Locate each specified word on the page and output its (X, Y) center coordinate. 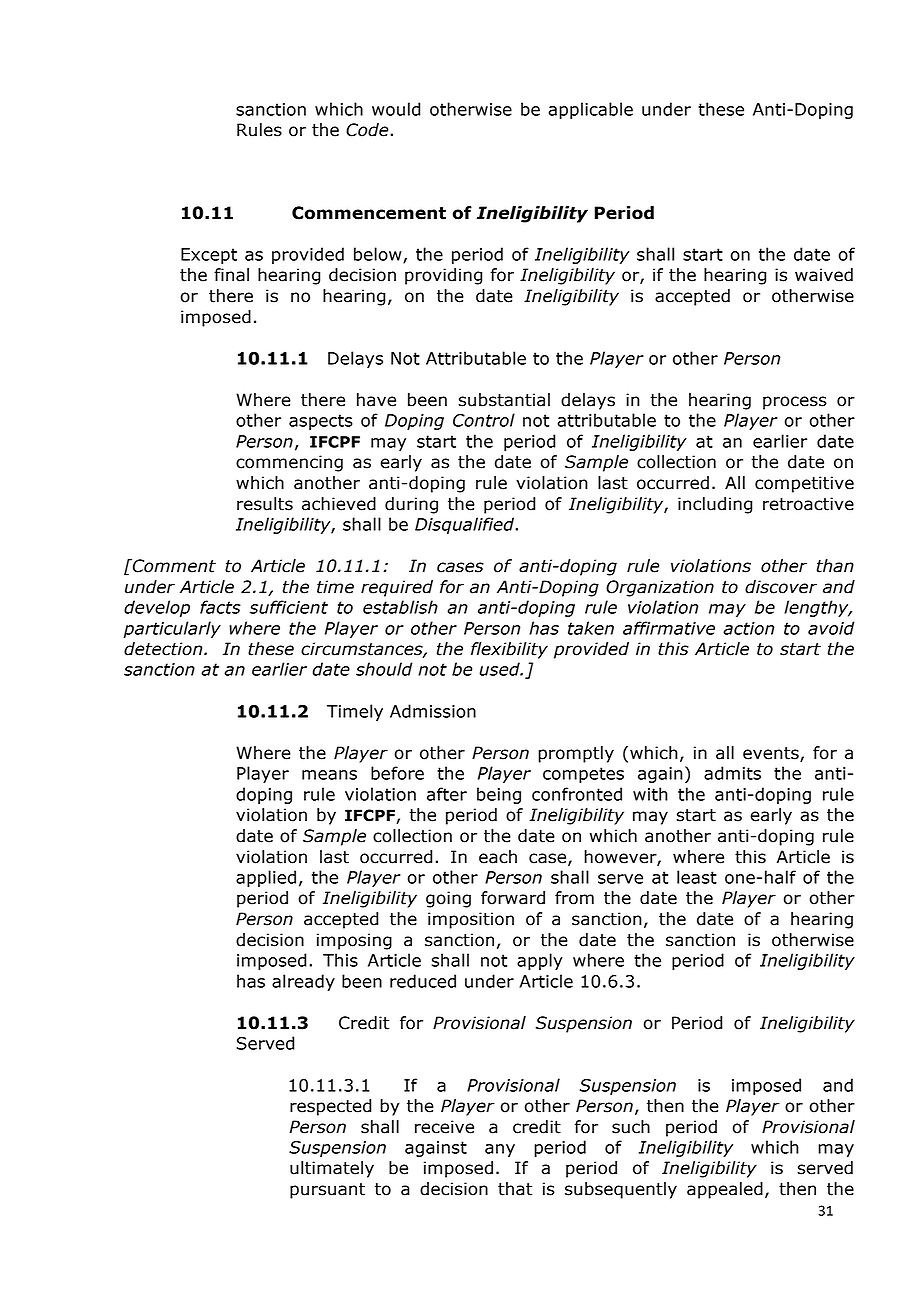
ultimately (332, 1169)
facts (220, 607)
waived (824, 275)
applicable (591, 110)
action (748, 628)
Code (367, 130)
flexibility (509, 650)
